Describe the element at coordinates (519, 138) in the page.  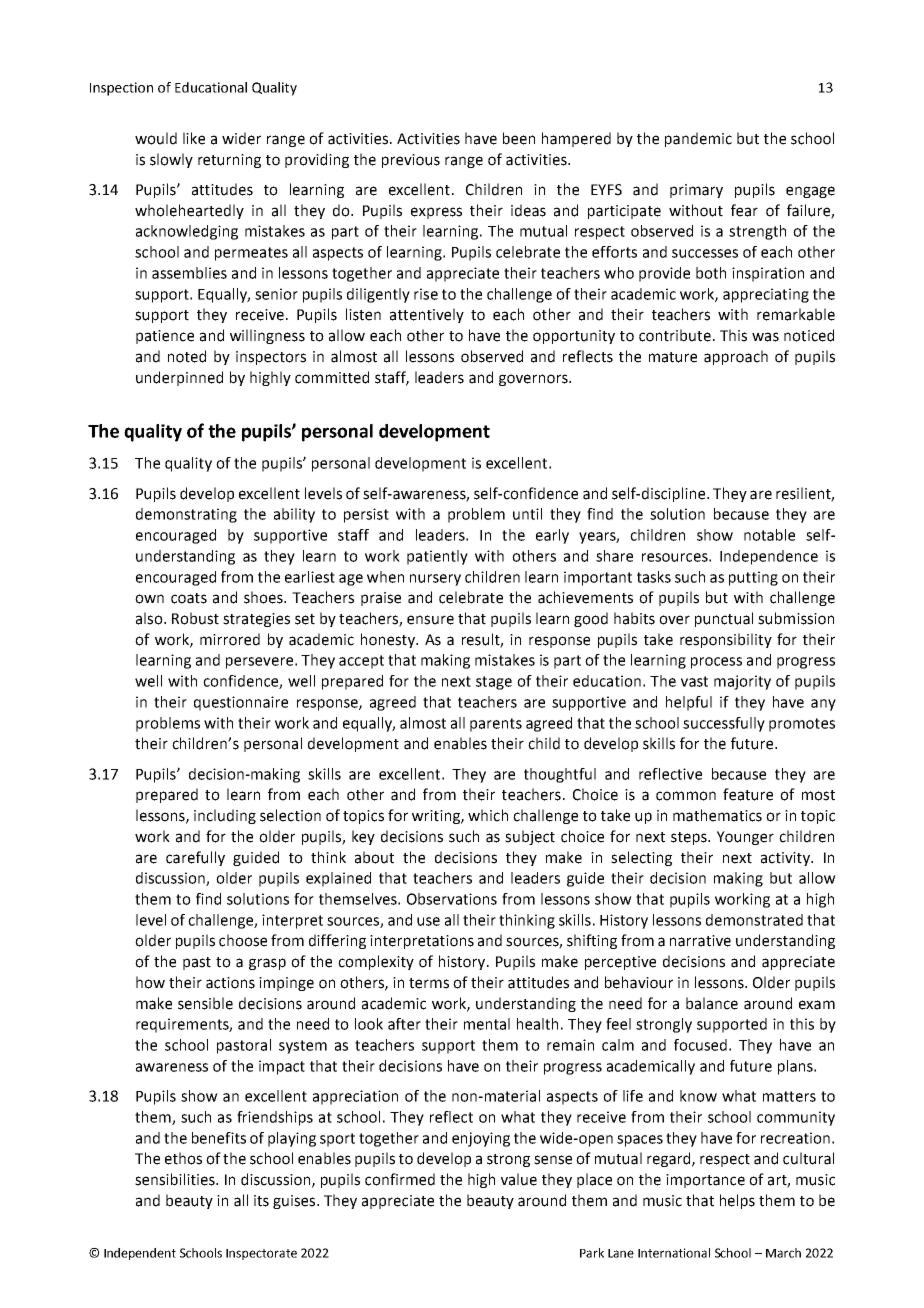
I see `been` at that location.
